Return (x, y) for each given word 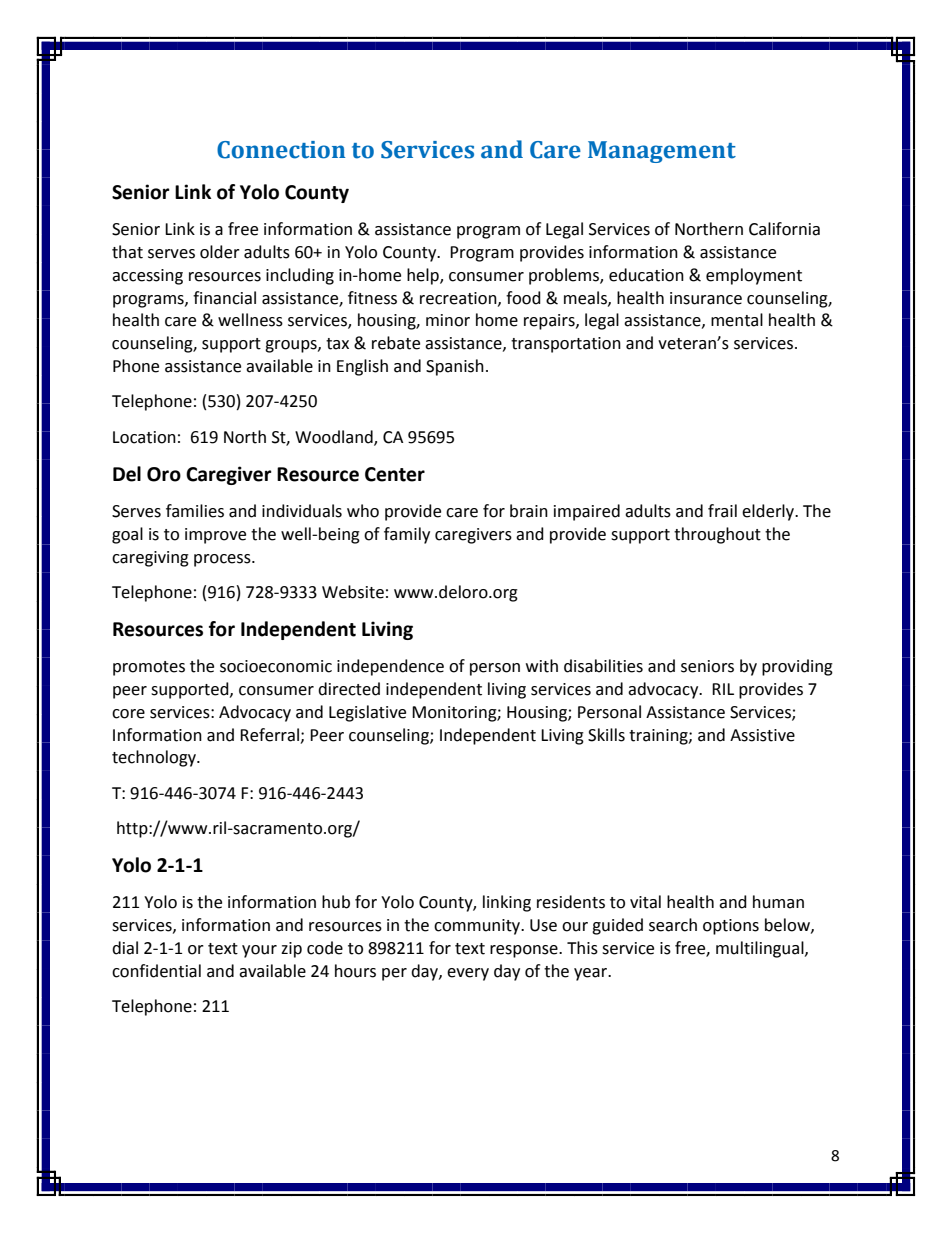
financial (224, 298)
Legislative (367, 713)
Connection (281, 150)
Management (662, 152)
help (424, 276)
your (259, 951)
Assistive (762, 735)
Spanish (455, 367)
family (407, 535)
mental (737, 320)
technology (155, 758)
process (223, 560)
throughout (717, 535)
